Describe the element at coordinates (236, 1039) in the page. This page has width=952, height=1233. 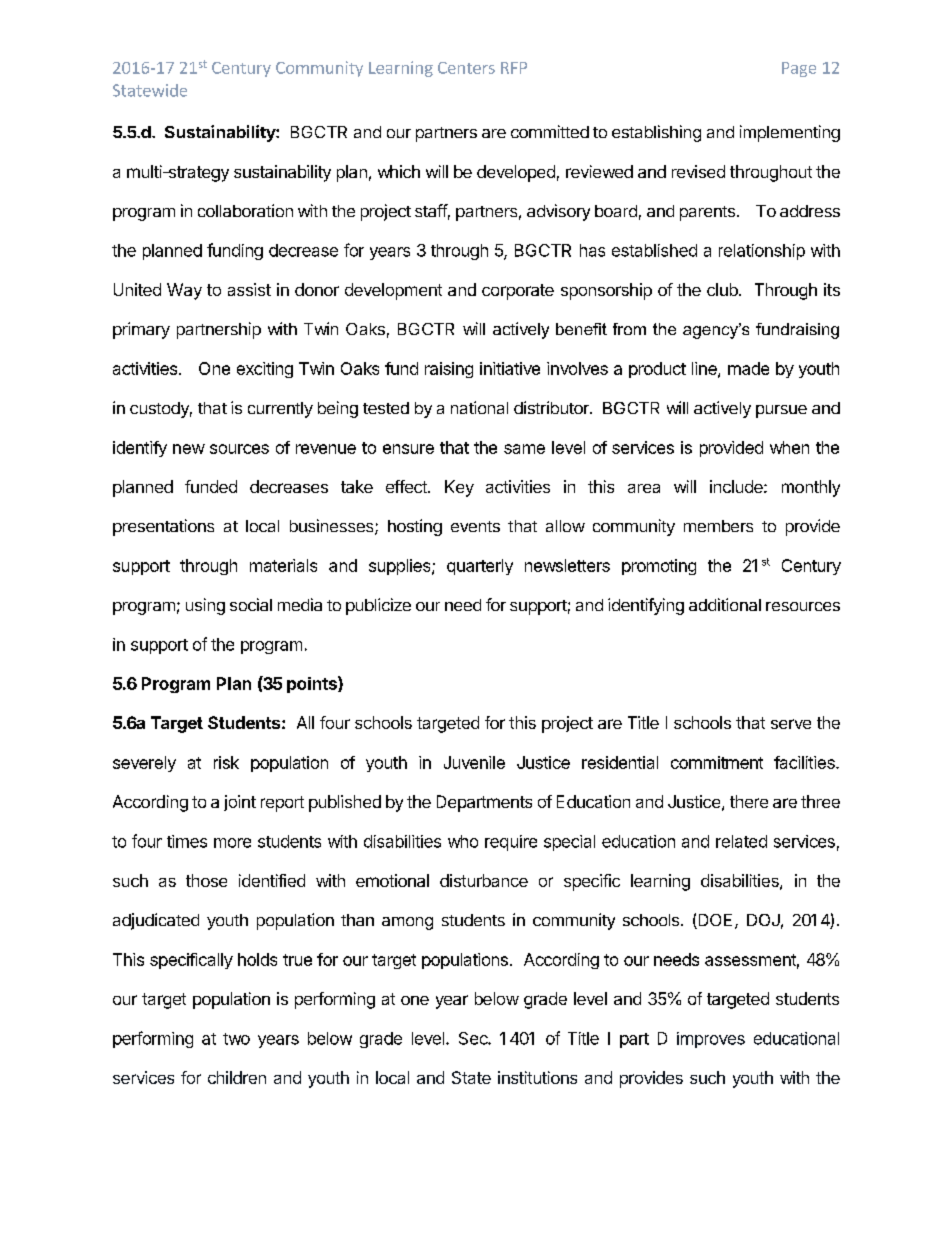
I see `two` at that location.
